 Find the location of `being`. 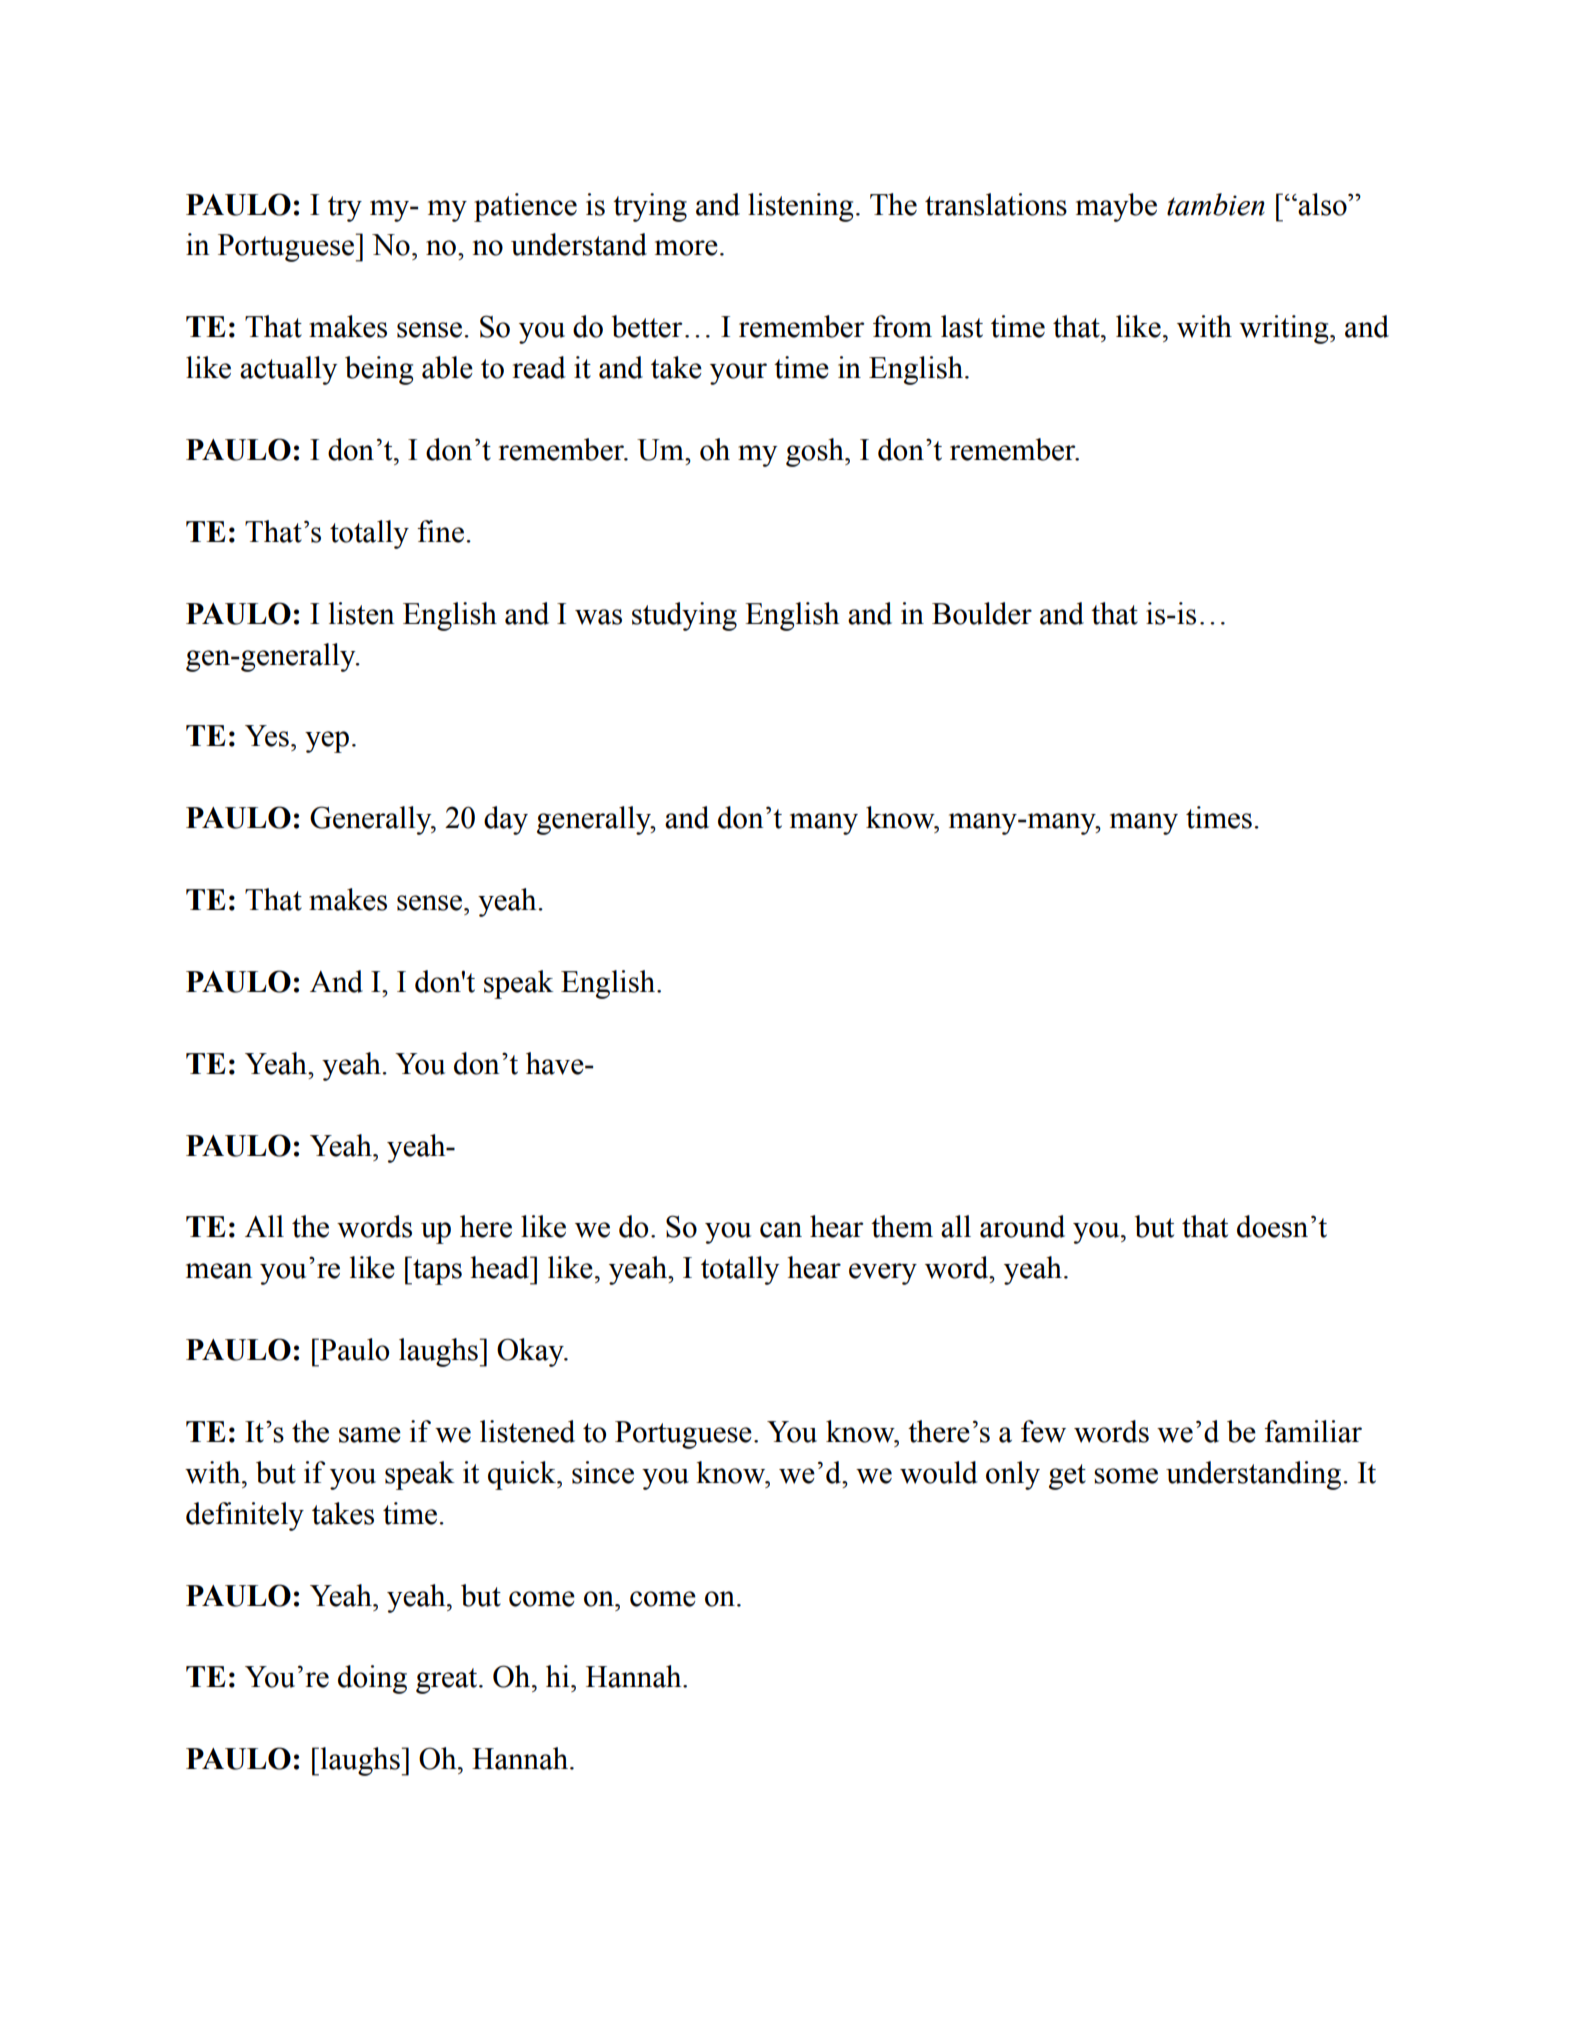

being is located at coordinates (379, 370).
